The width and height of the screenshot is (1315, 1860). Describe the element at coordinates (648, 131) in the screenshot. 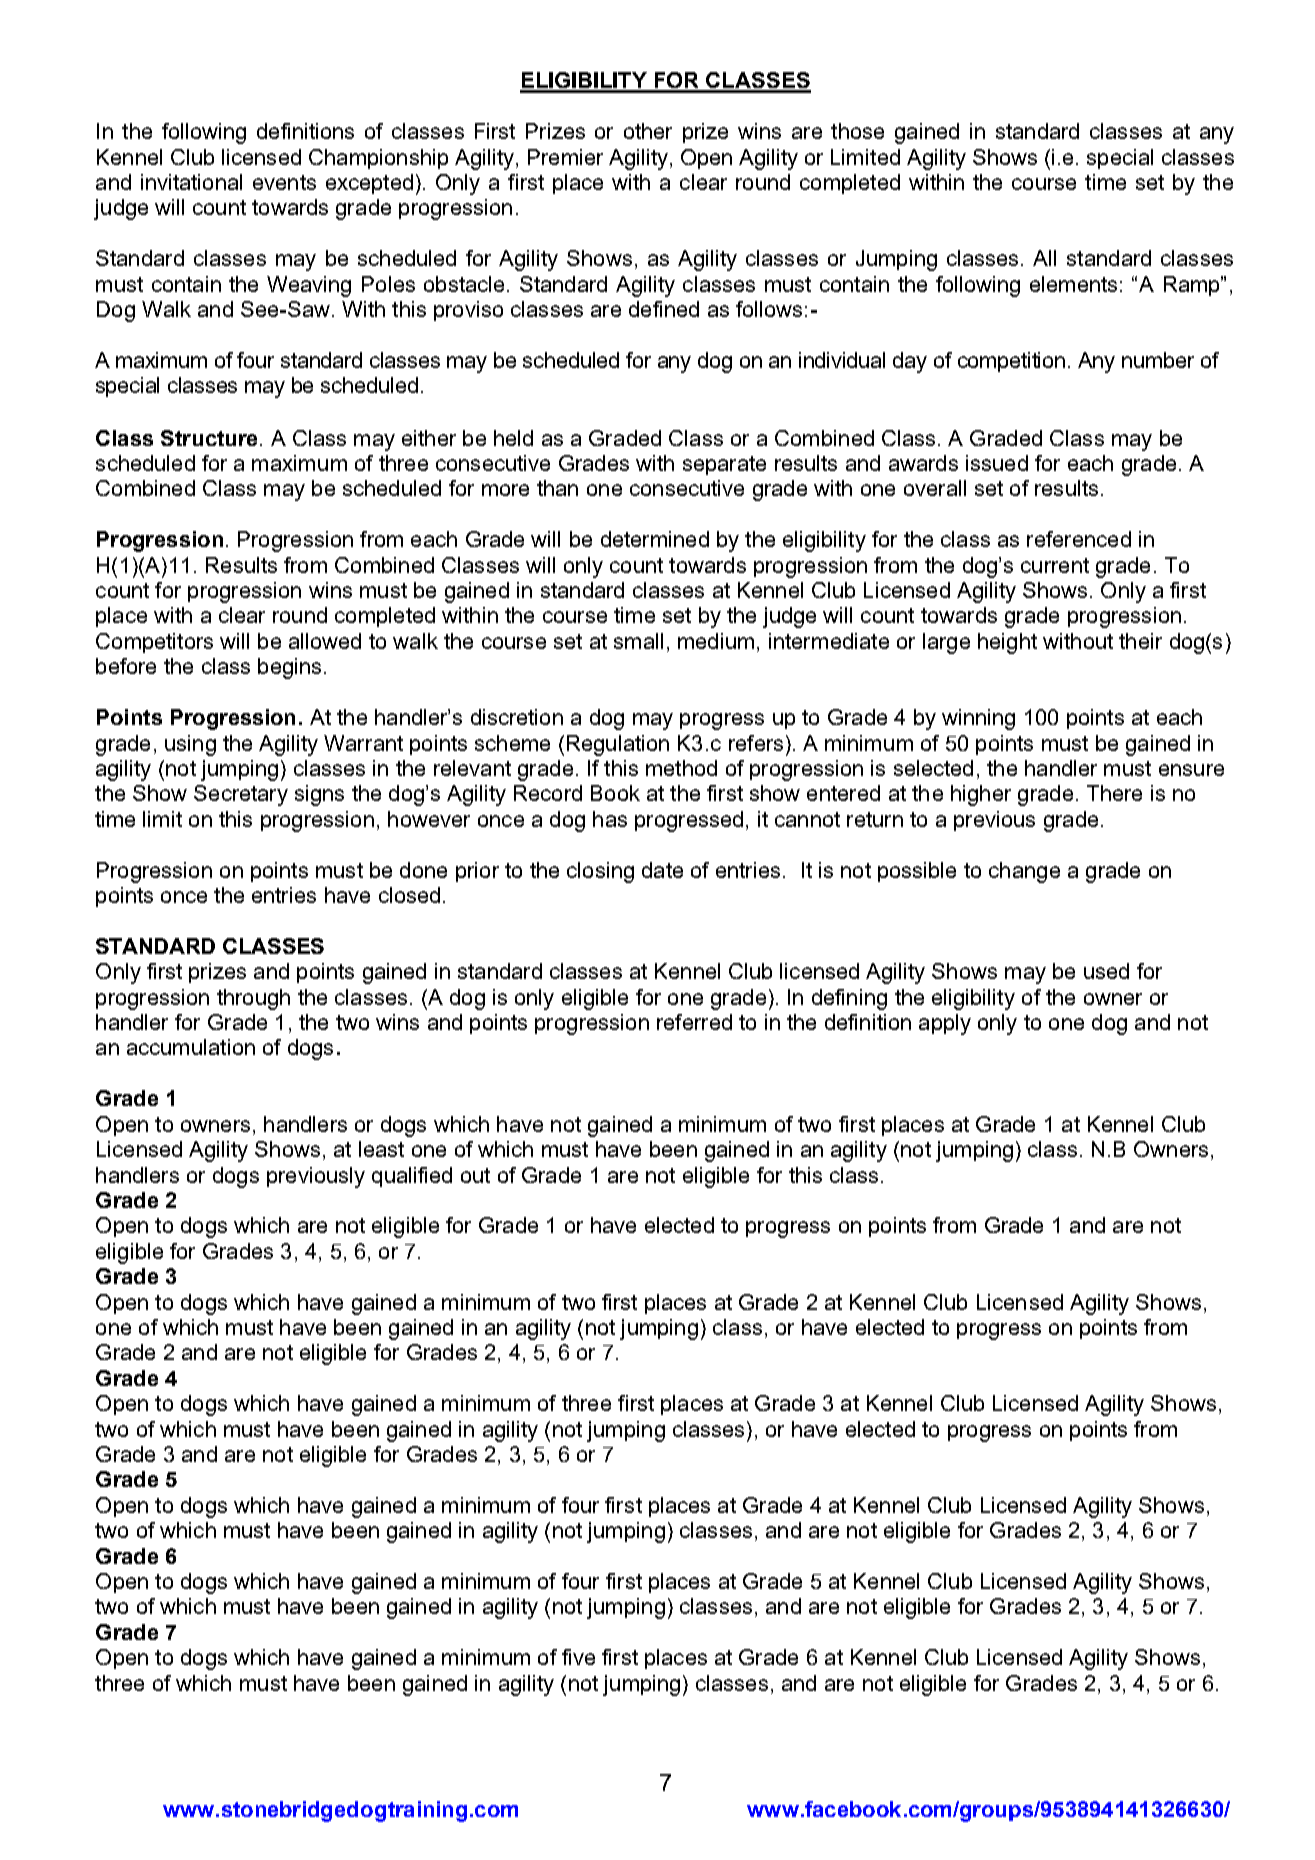

I see `other` at that location.
